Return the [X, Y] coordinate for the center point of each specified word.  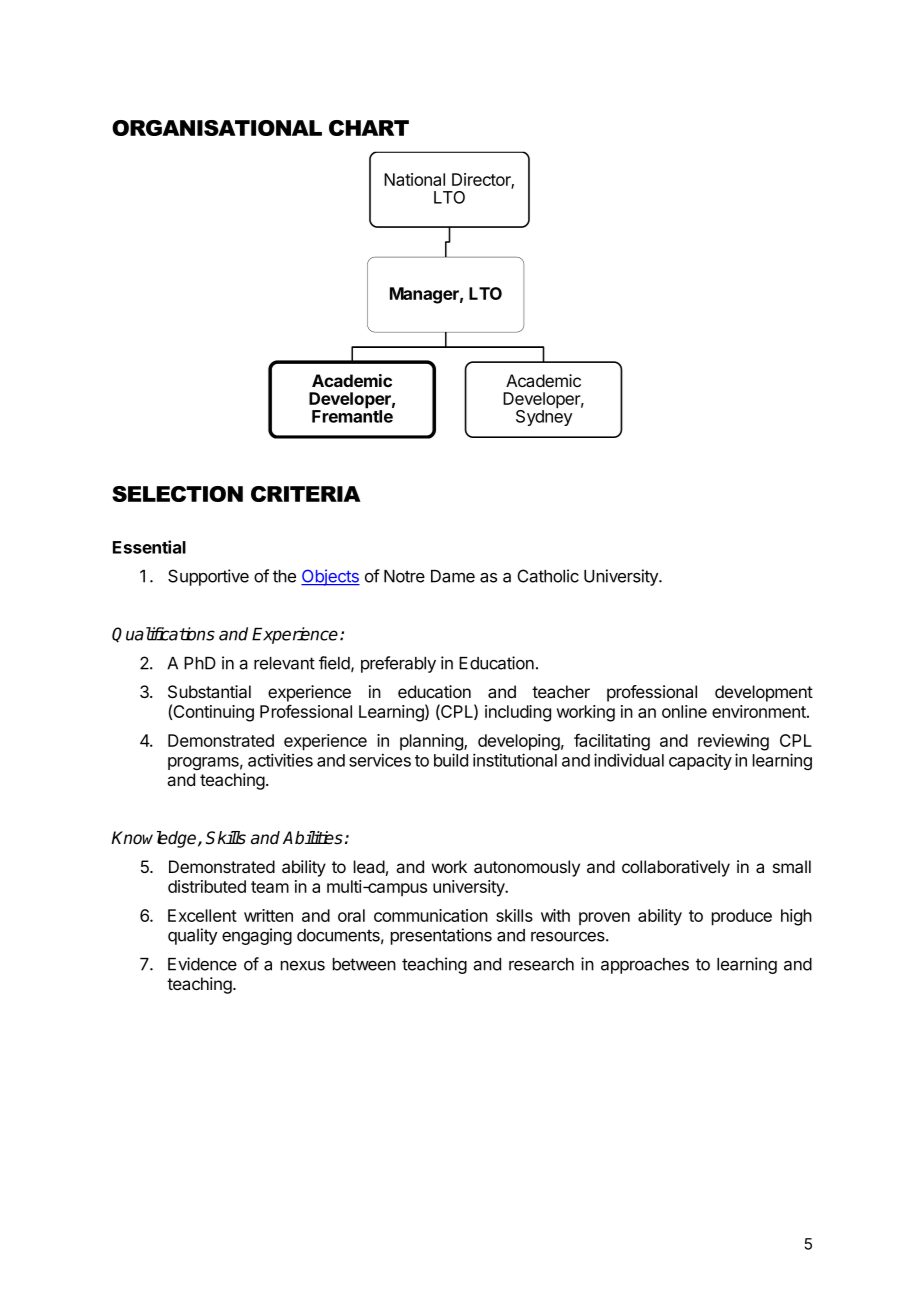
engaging [257, 936]
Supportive [208, 577]
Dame [453, 576]
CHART [369, 128]
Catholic [548, 576]
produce [742, 917]
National [414, 179]
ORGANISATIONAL [217, 128]
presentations [441, 936]
